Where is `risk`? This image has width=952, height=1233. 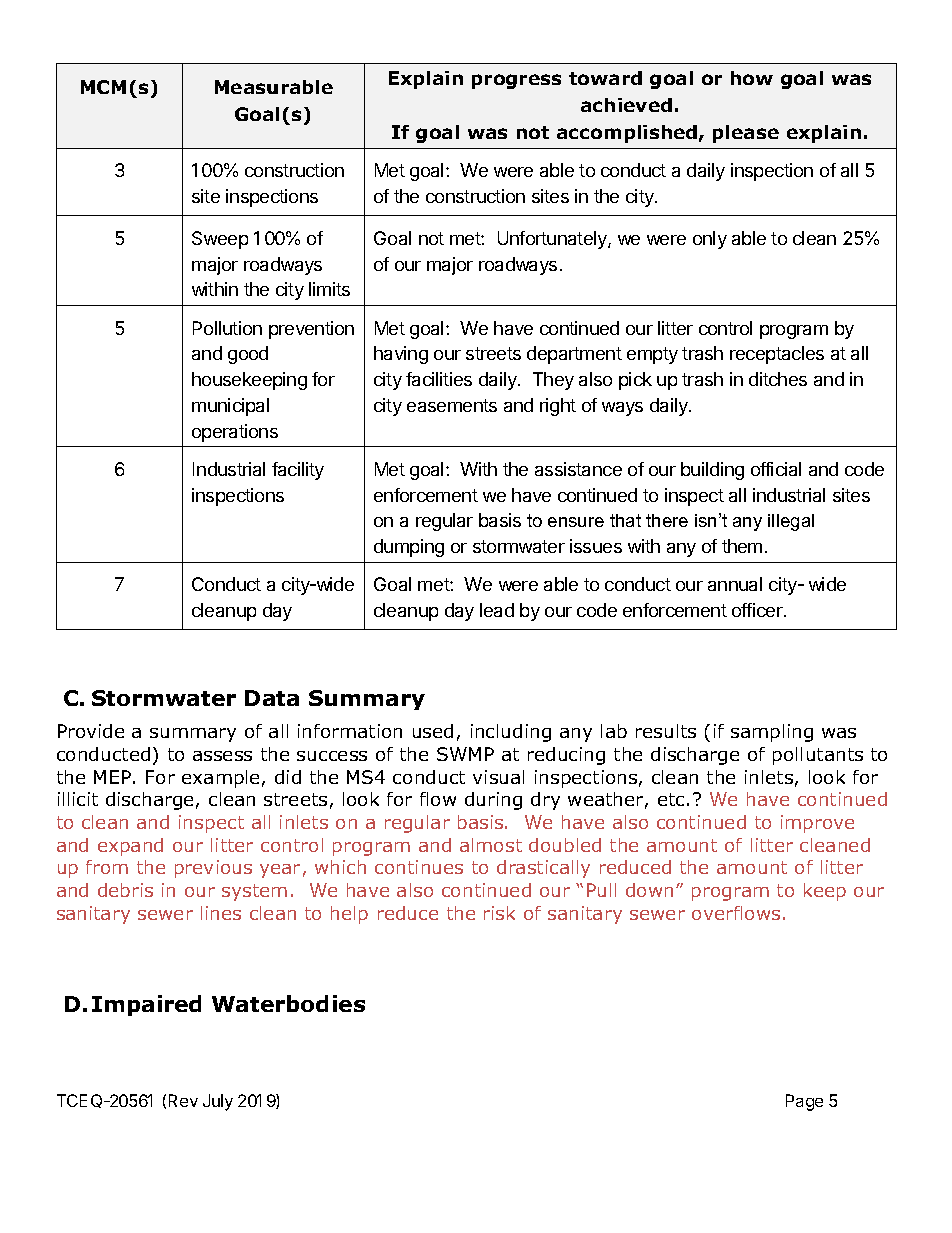 risk is located at coordinates (499, 913).
